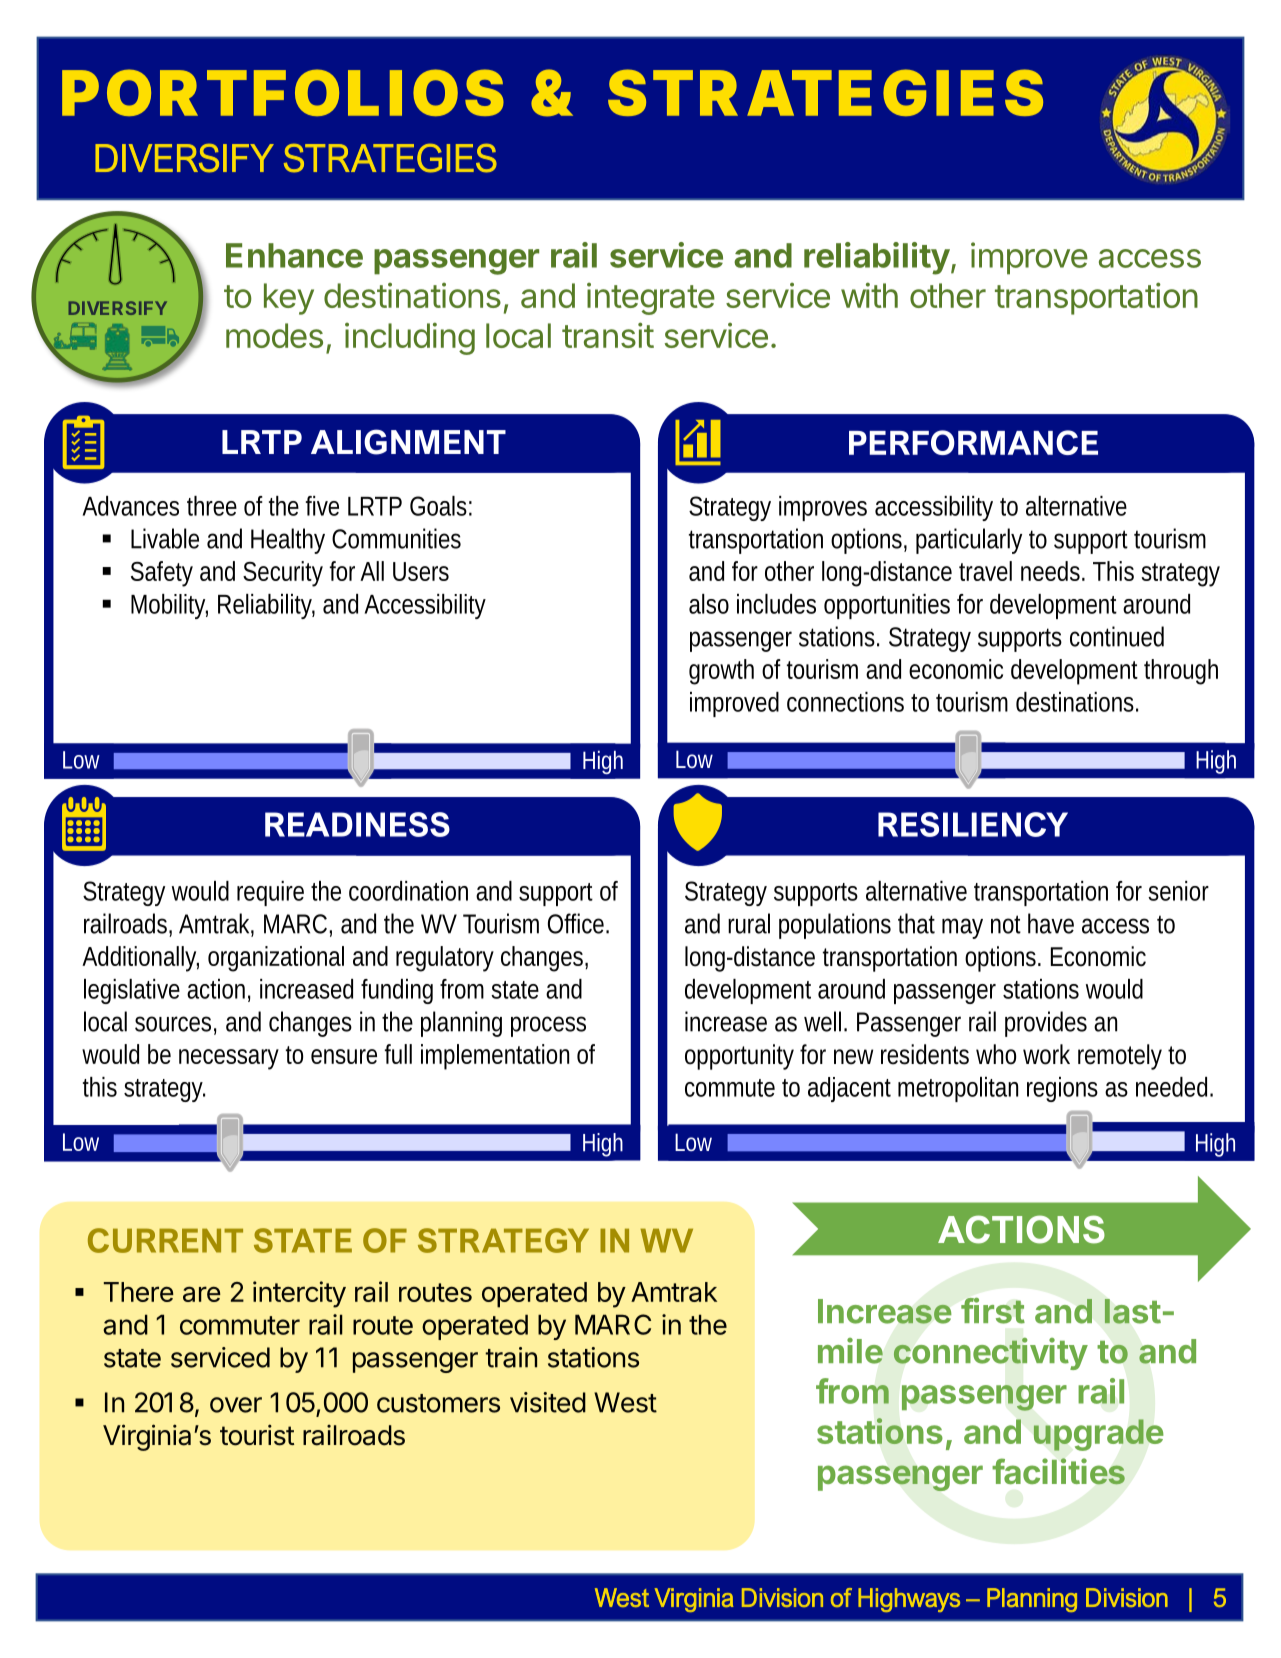  What do you see at coordinates (289, 299) in the screenshot?
I see `key` at bounding box center [289, 299].
